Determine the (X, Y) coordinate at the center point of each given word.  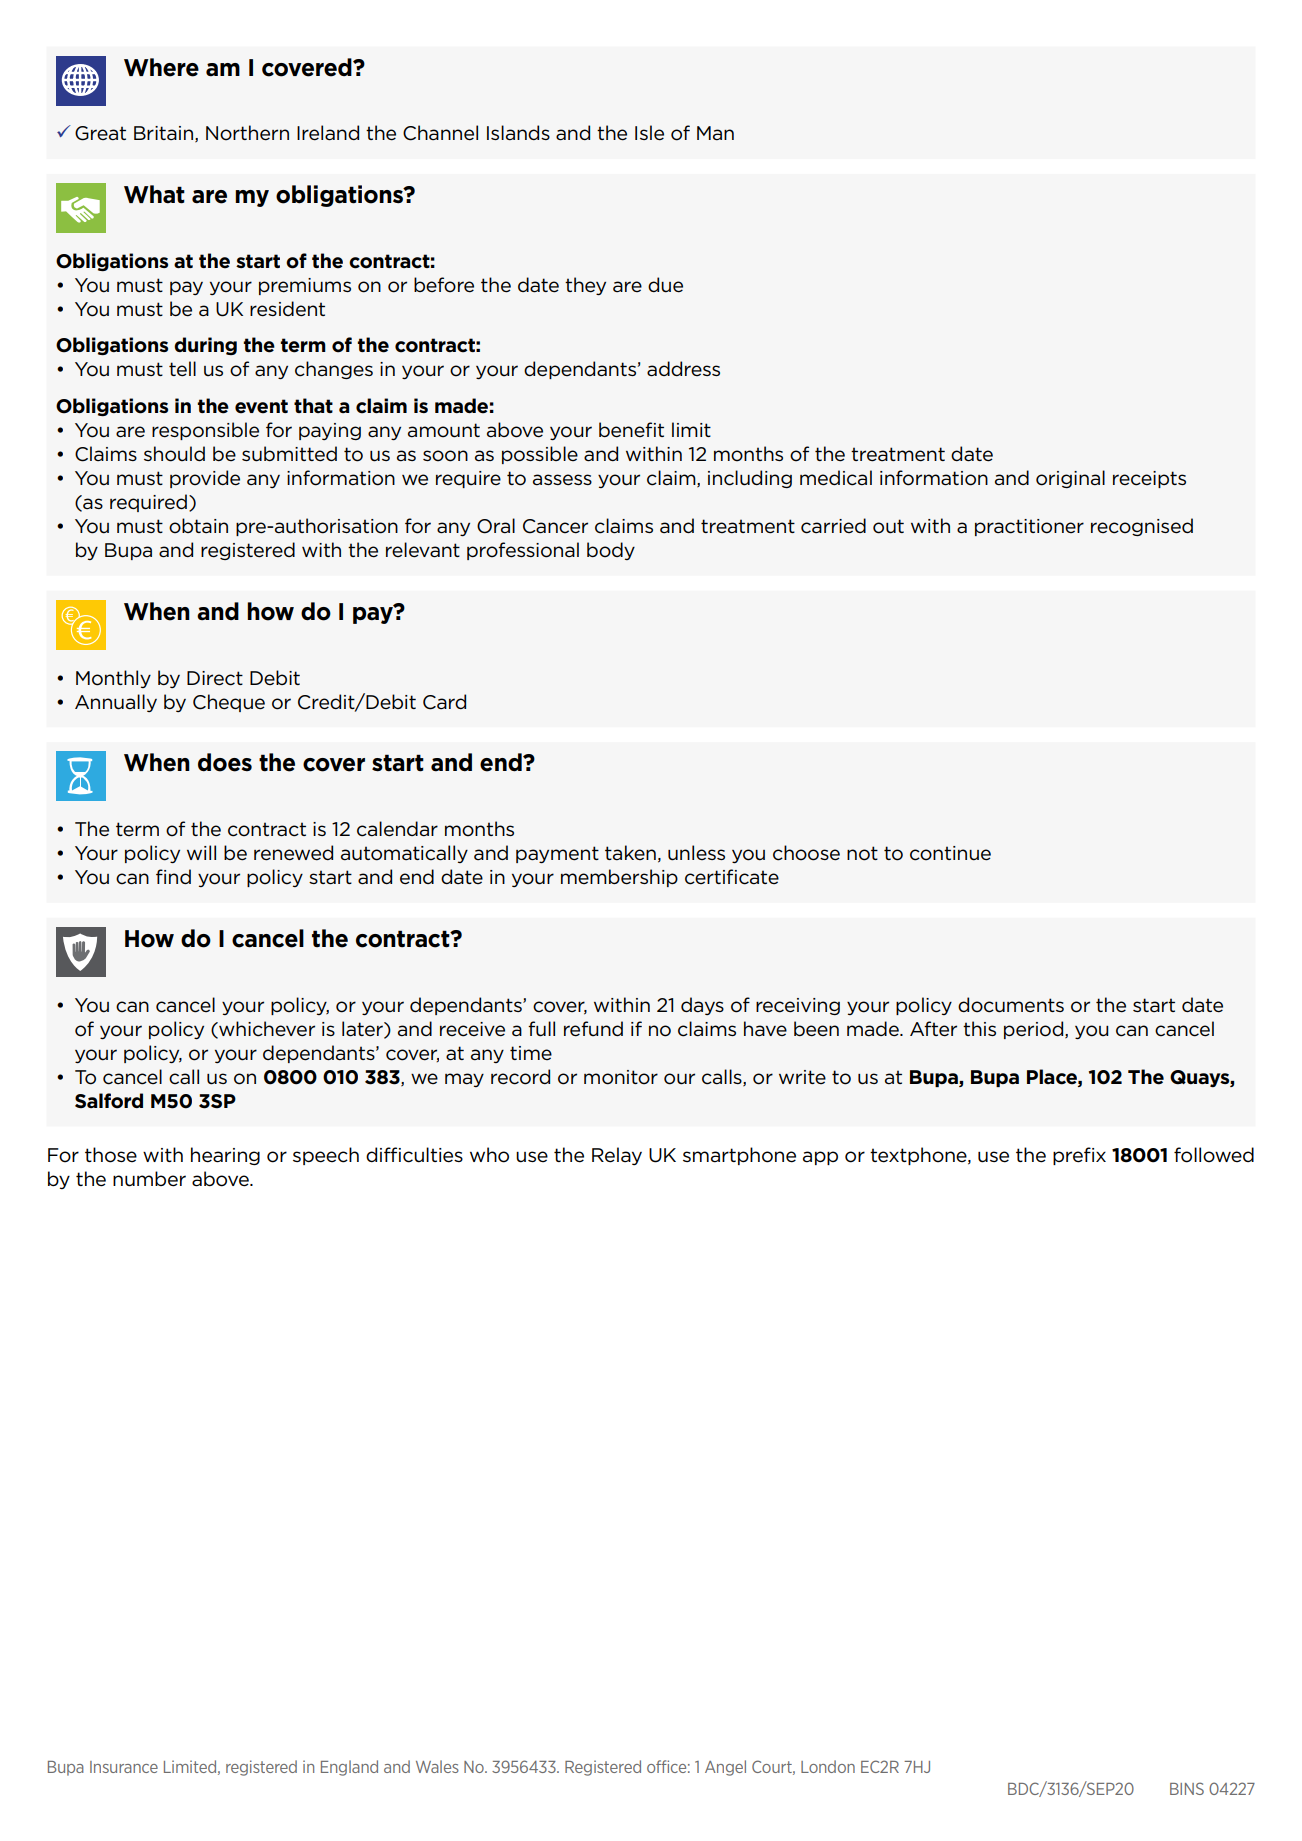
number (149, 1179)
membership (619, 878)
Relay (617, 1156)
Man (715, 133)
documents (1011, 1005)
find (173, 876)
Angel (725, 1768)
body (611, 551)
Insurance (124, 1767)
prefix (1079, 1156)
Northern (247, 133)
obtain (198, 526)
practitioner (1029, 527)
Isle (649, 133)
